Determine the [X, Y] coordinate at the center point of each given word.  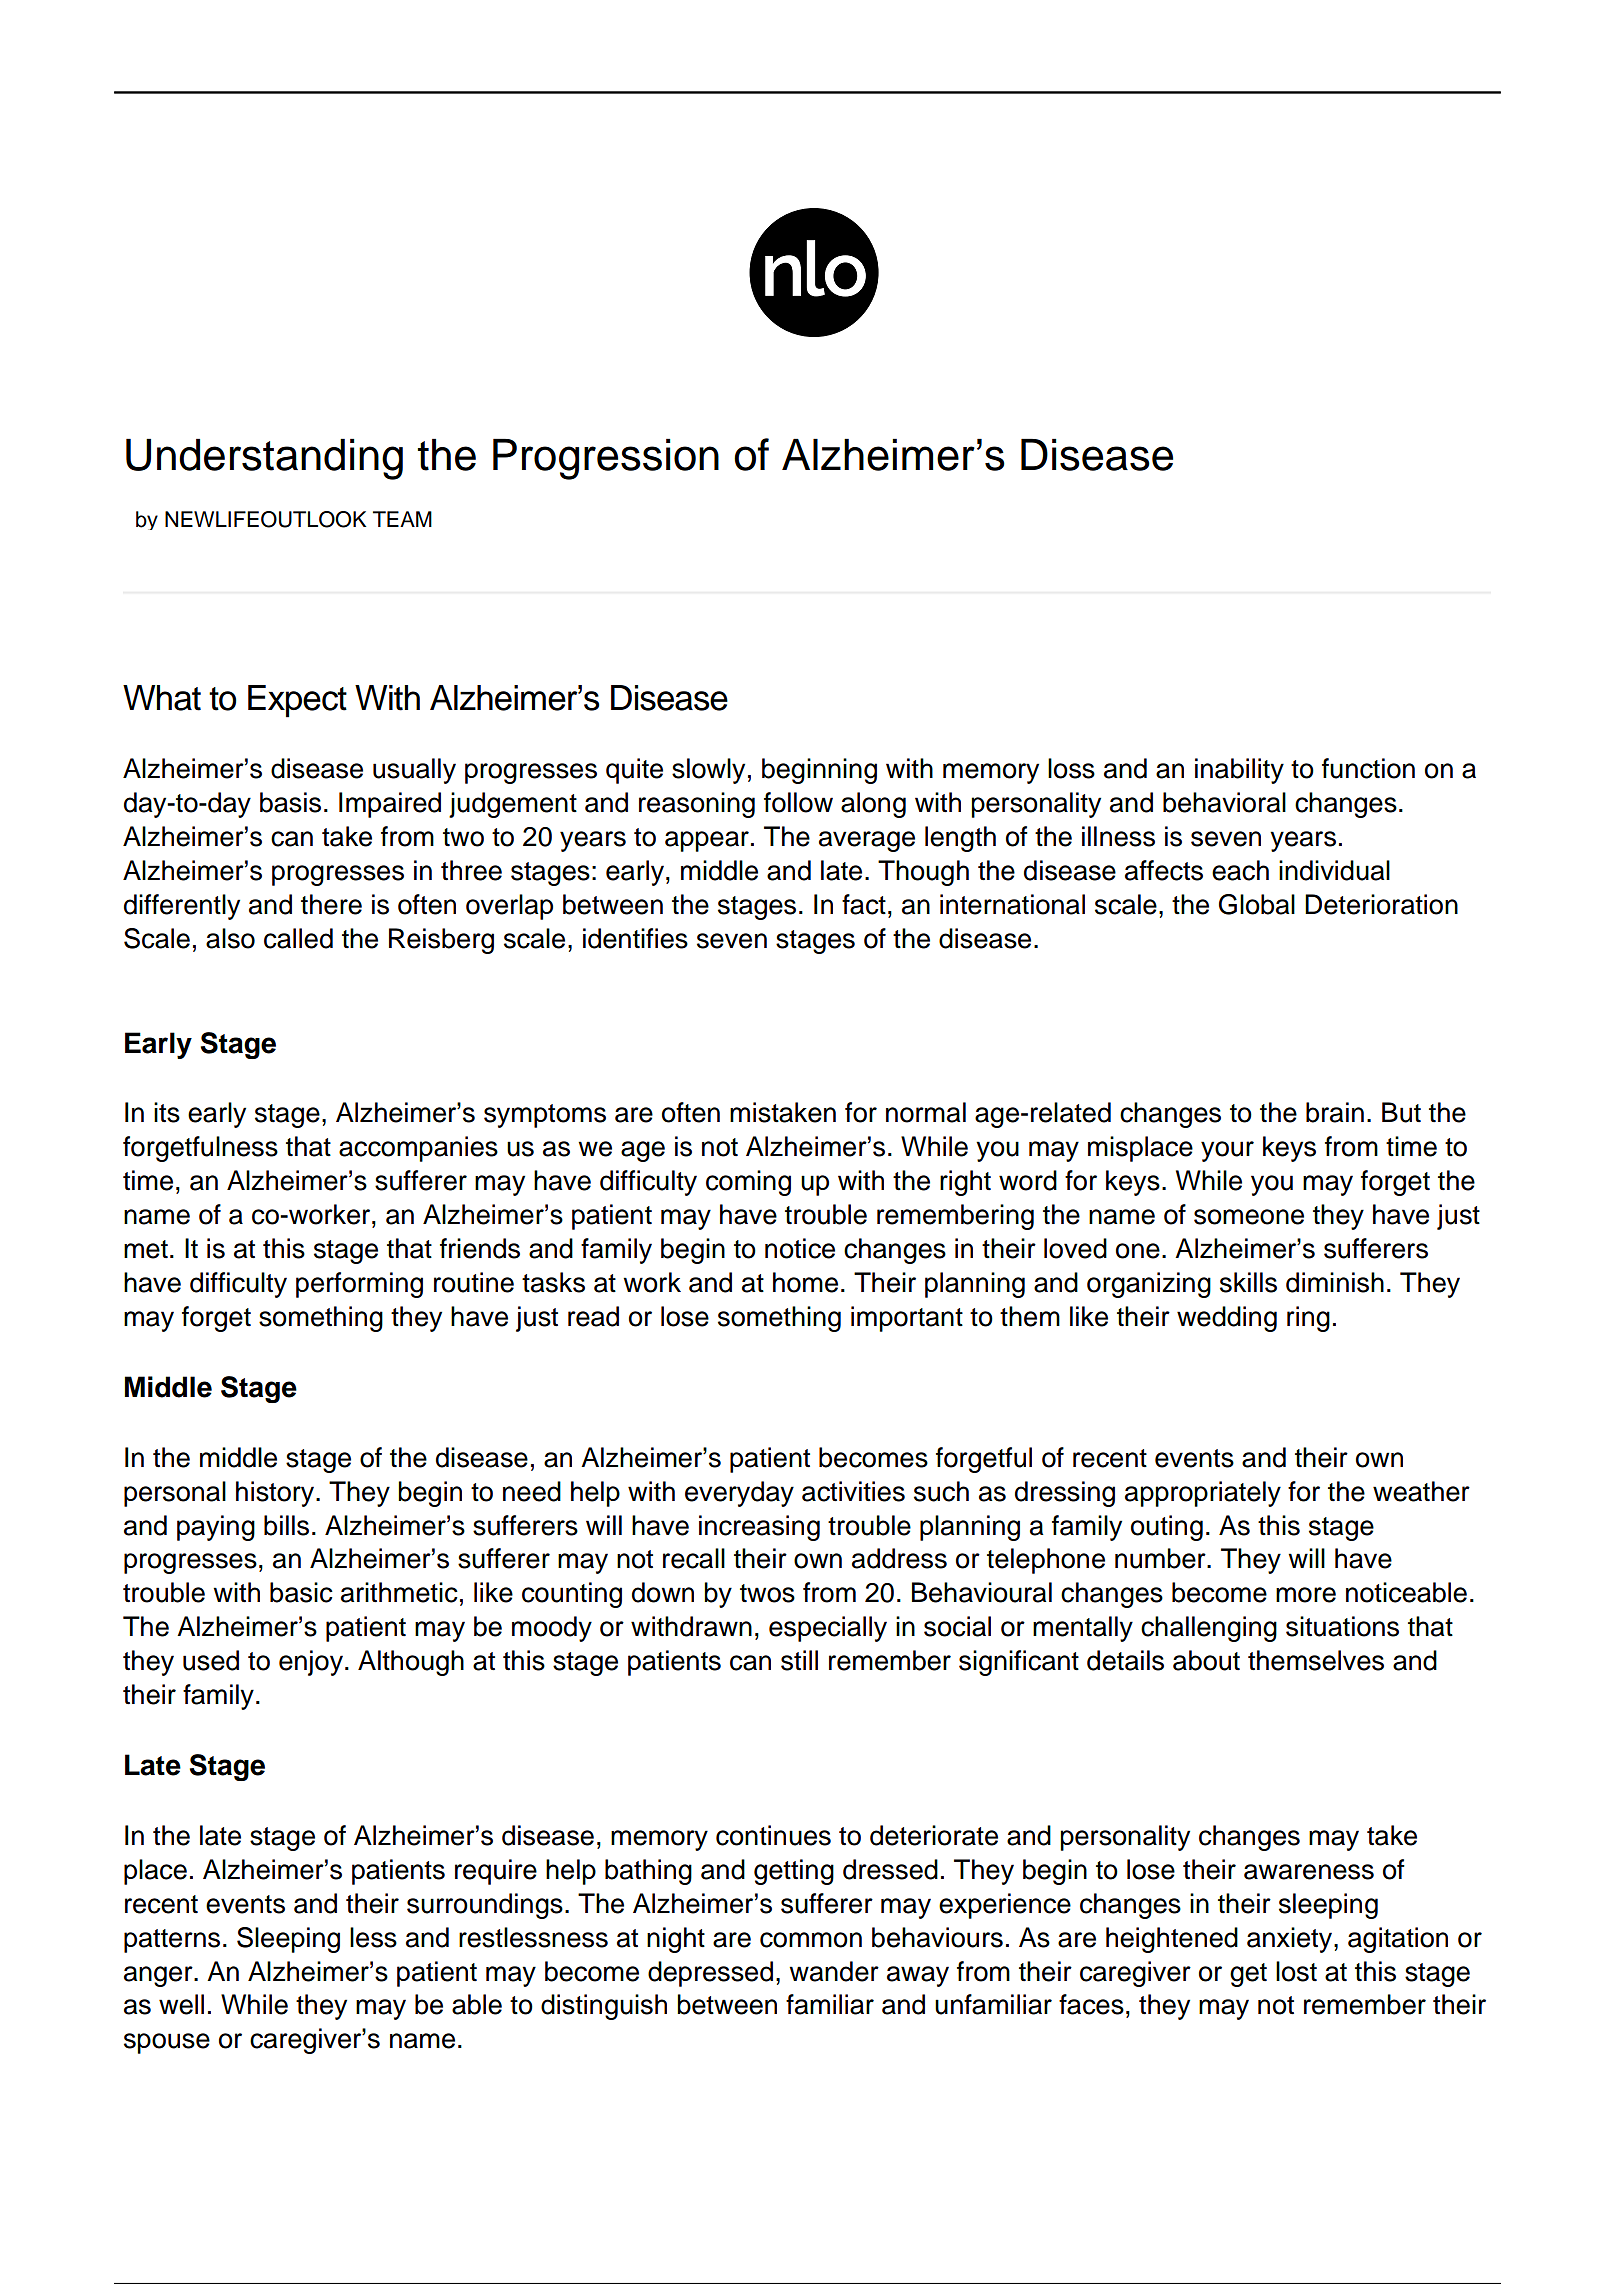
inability [1239, 771]
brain [1335, 1112]
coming [748, 1183]
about [1206, 1660]
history [276, 1494]
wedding [1227, 1319]
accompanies [418, 1149]
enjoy [311, 1663]
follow [798, 802]
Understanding [264, 459]
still [799, 1660]
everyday [739, 1494]
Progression [606, 459]
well [181, 2004]
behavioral [1224, 802]
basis [290, 802]
